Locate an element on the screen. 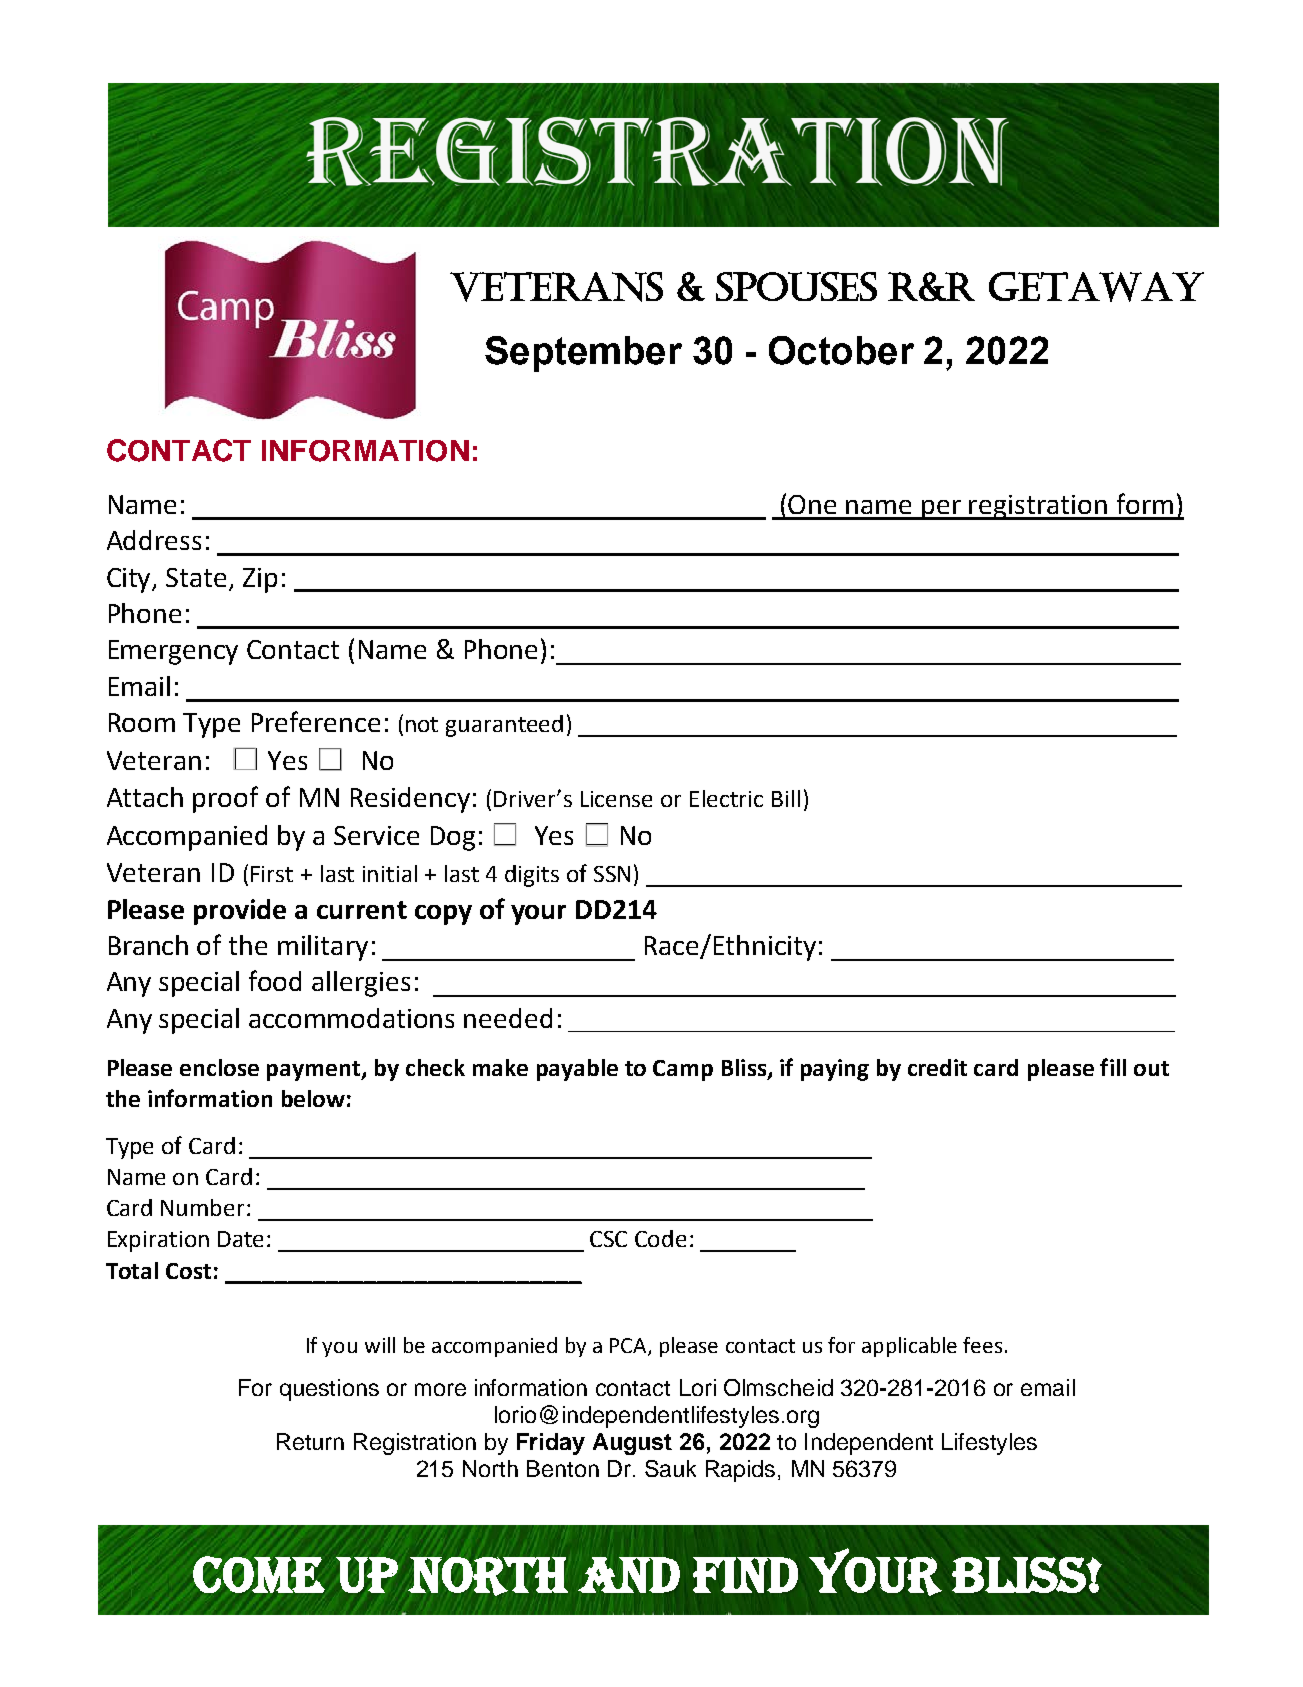 The height and width of the screenshot is (1687, 1303). Date is located at coordinates (240, 1239).
